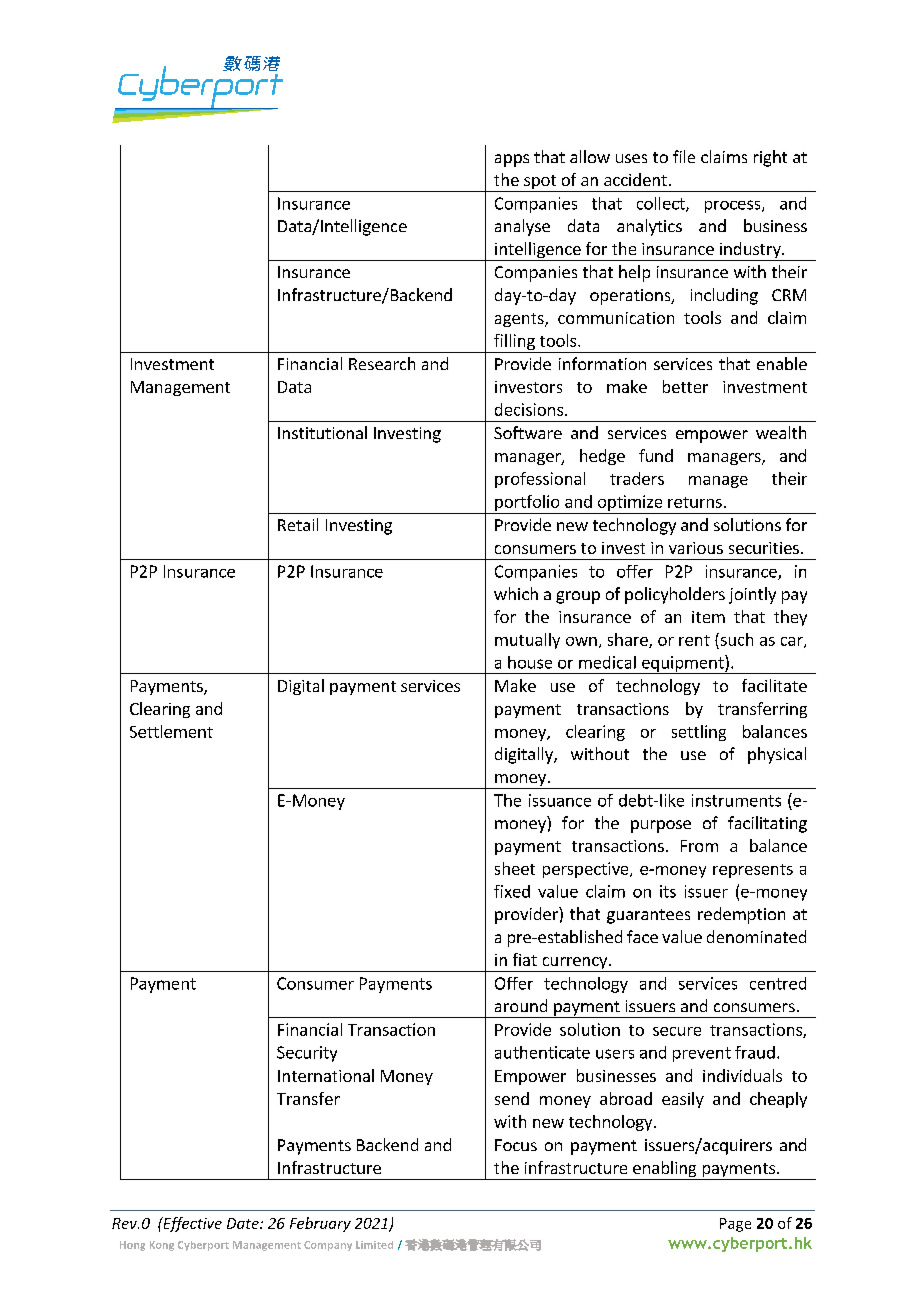 This image has height=1308, width=924. Describe the element at coordinates (530, 662) in the image. I see `house` at that location.
